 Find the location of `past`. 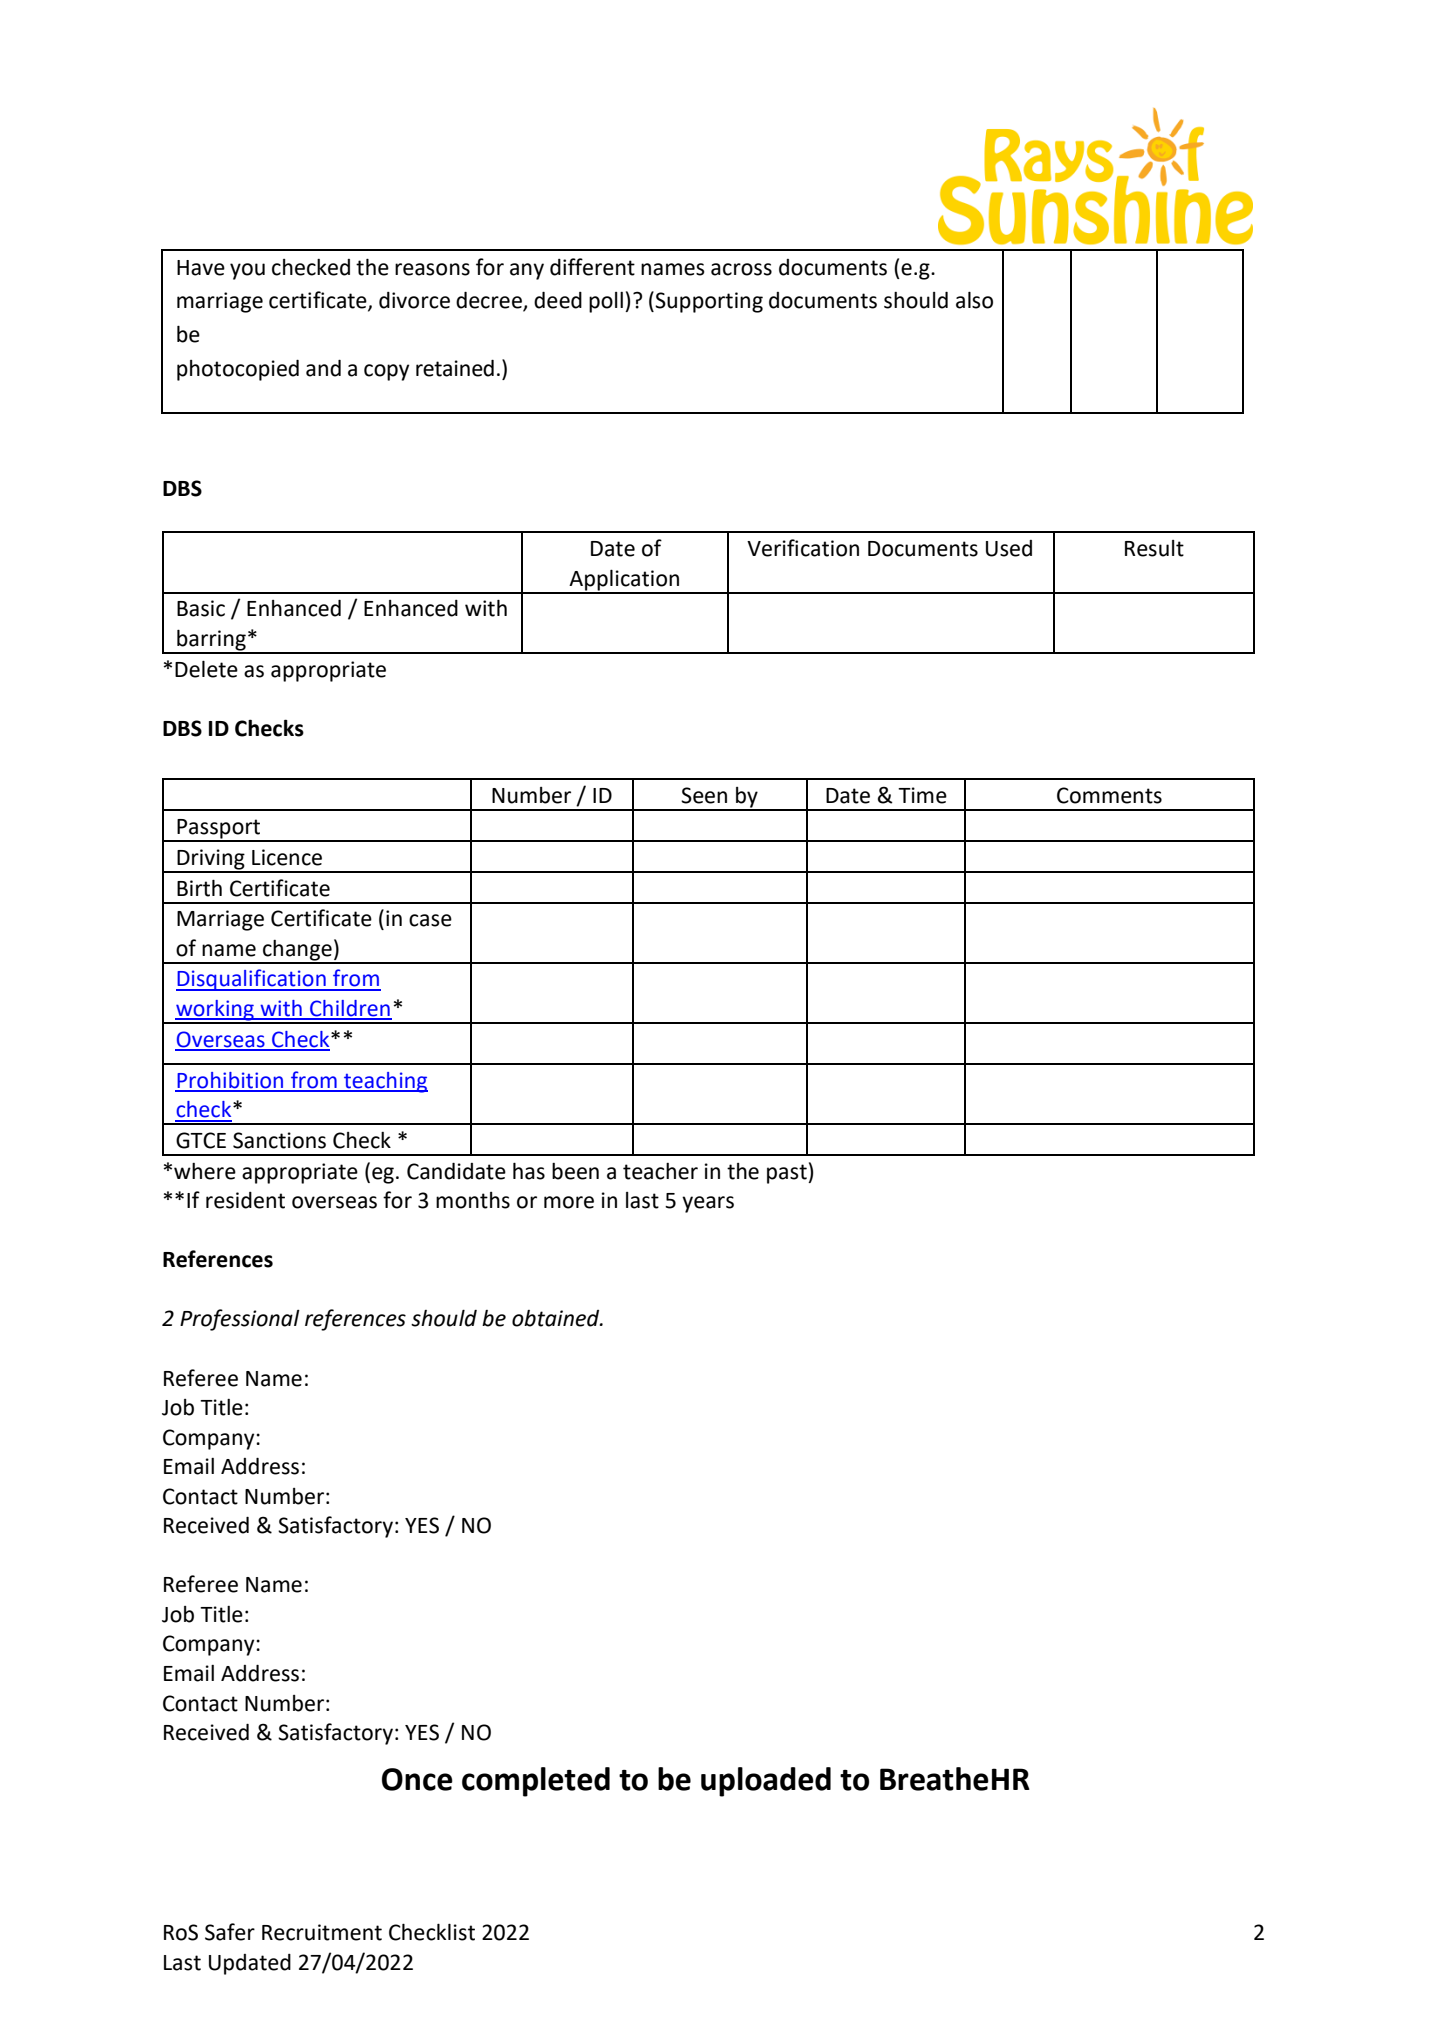

past is located at coordinates (788, 1174).
